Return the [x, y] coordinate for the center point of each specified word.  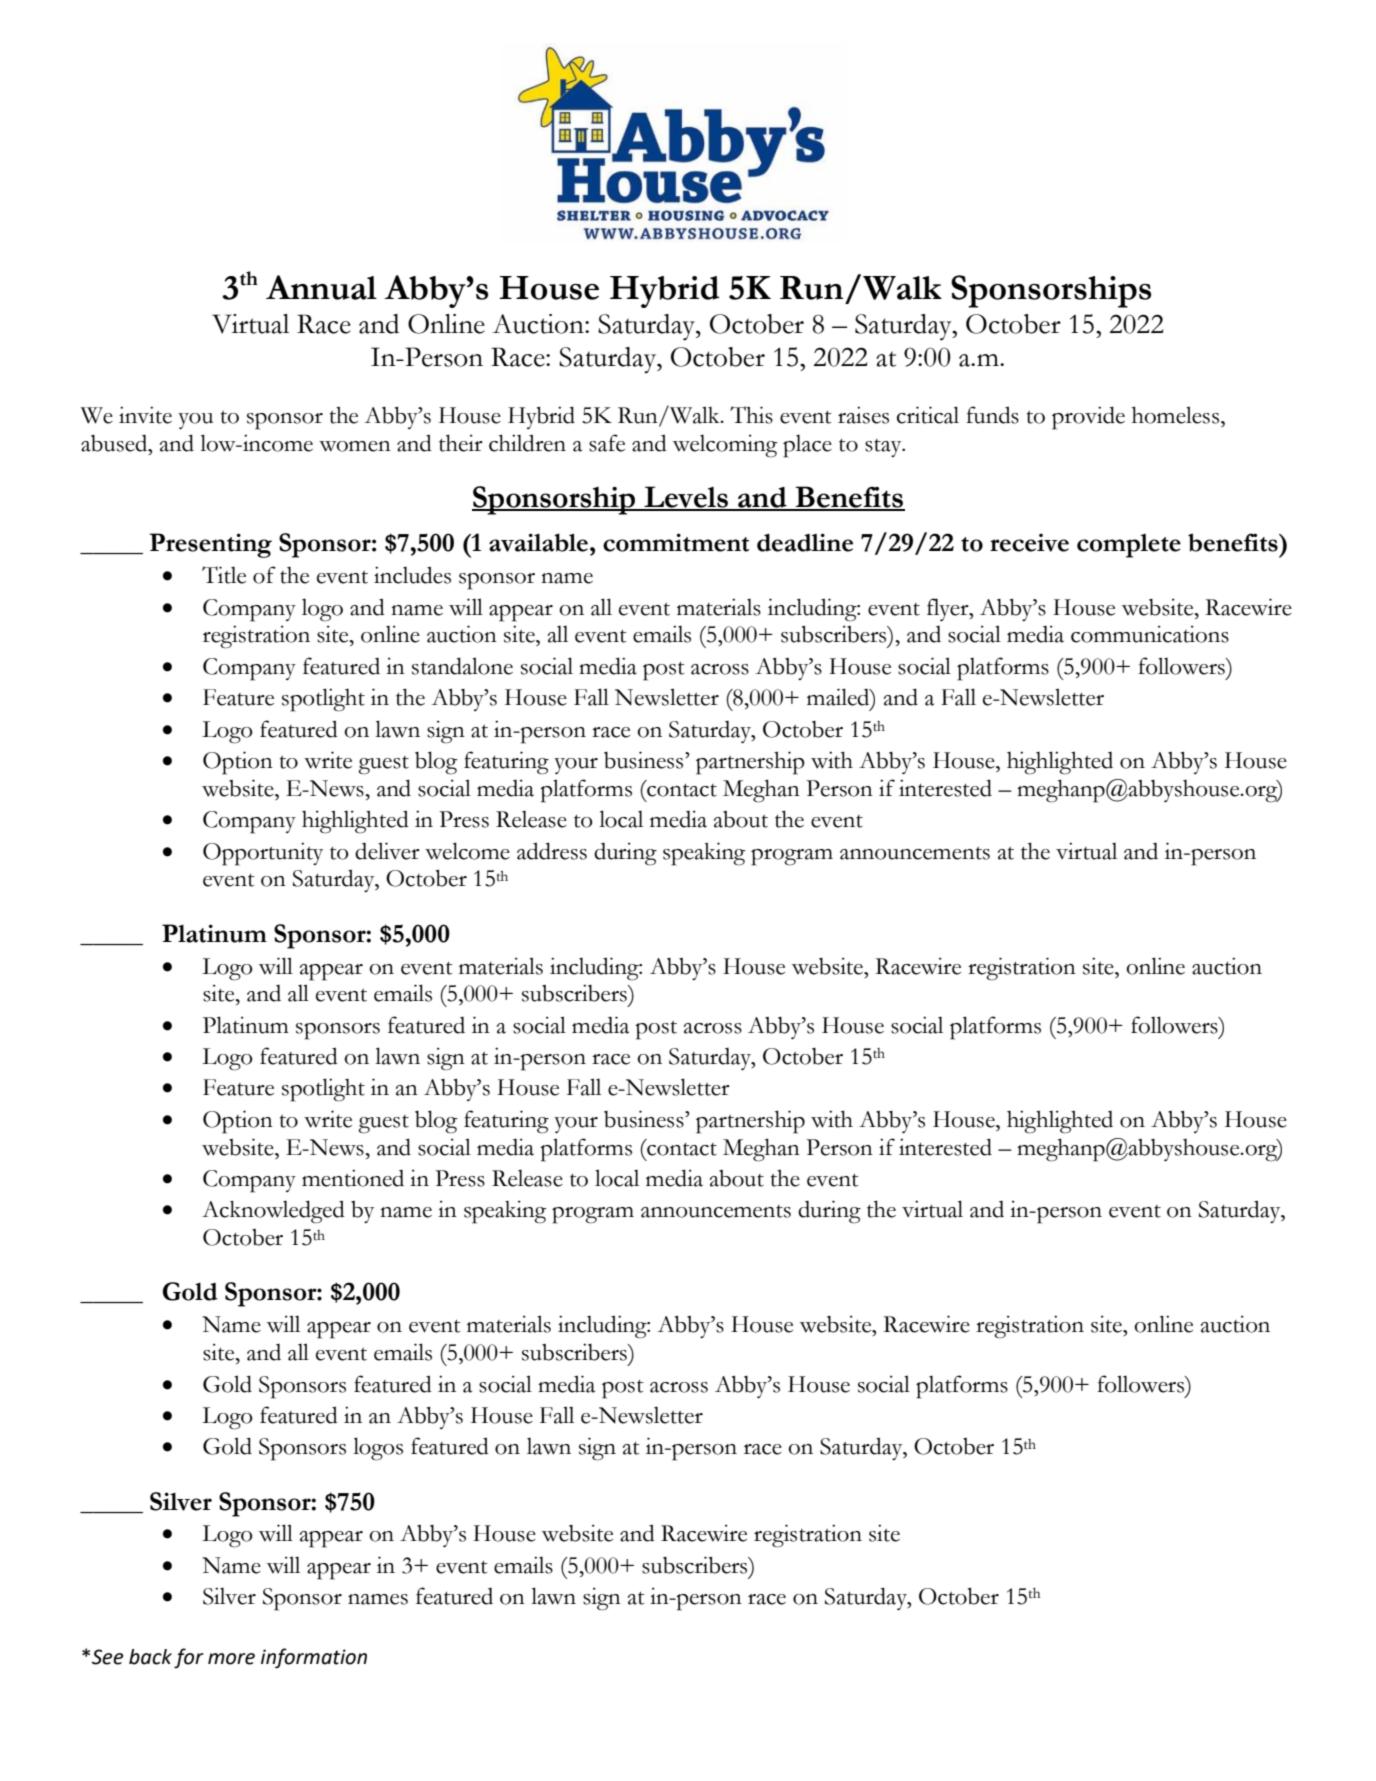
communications [1150, 634]
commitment [676, 542]
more [231, 1659]
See [108, 1657]
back [150, 1657]
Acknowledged [273, 1212]
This [751, 415]
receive [1029, 542]
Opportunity [263, 854]
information [314, 1658]
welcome [467, 851]
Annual [321, 287]
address [552, 851]
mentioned [353, 1178]
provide [1088, 418]
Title [224, 575]
